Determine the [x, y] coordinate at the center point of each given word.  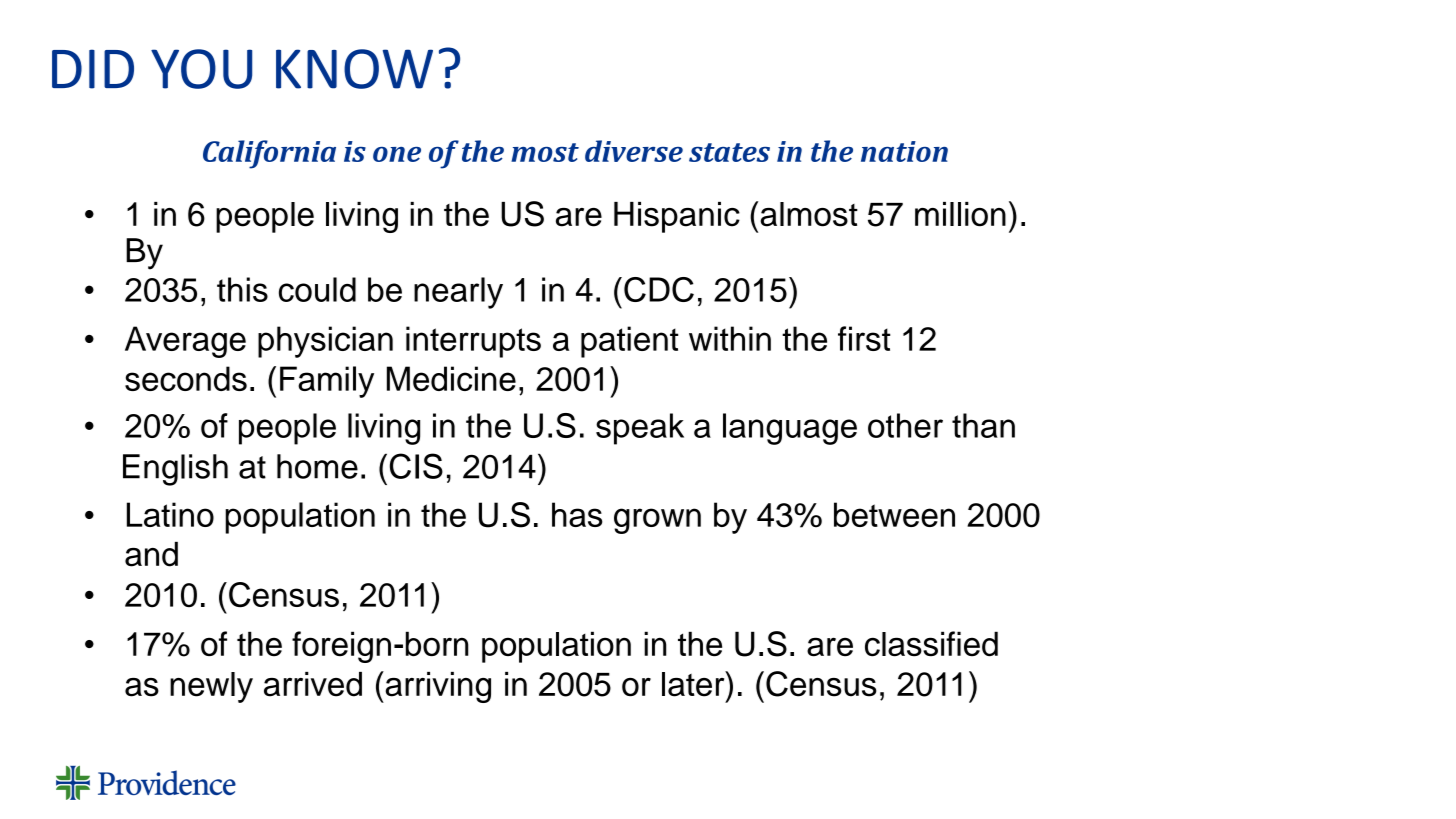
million [960, 214]
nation [904, 151]
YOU [201, 69]
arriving [437, 687]
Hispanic [677, 217]
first [864, 338]
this [242, 289]
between [894, 514]
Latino [170, 514]
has [577, 514]
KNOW [354, 69]
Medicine [451, 378]
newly [211, 687]
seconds [186, 378]
